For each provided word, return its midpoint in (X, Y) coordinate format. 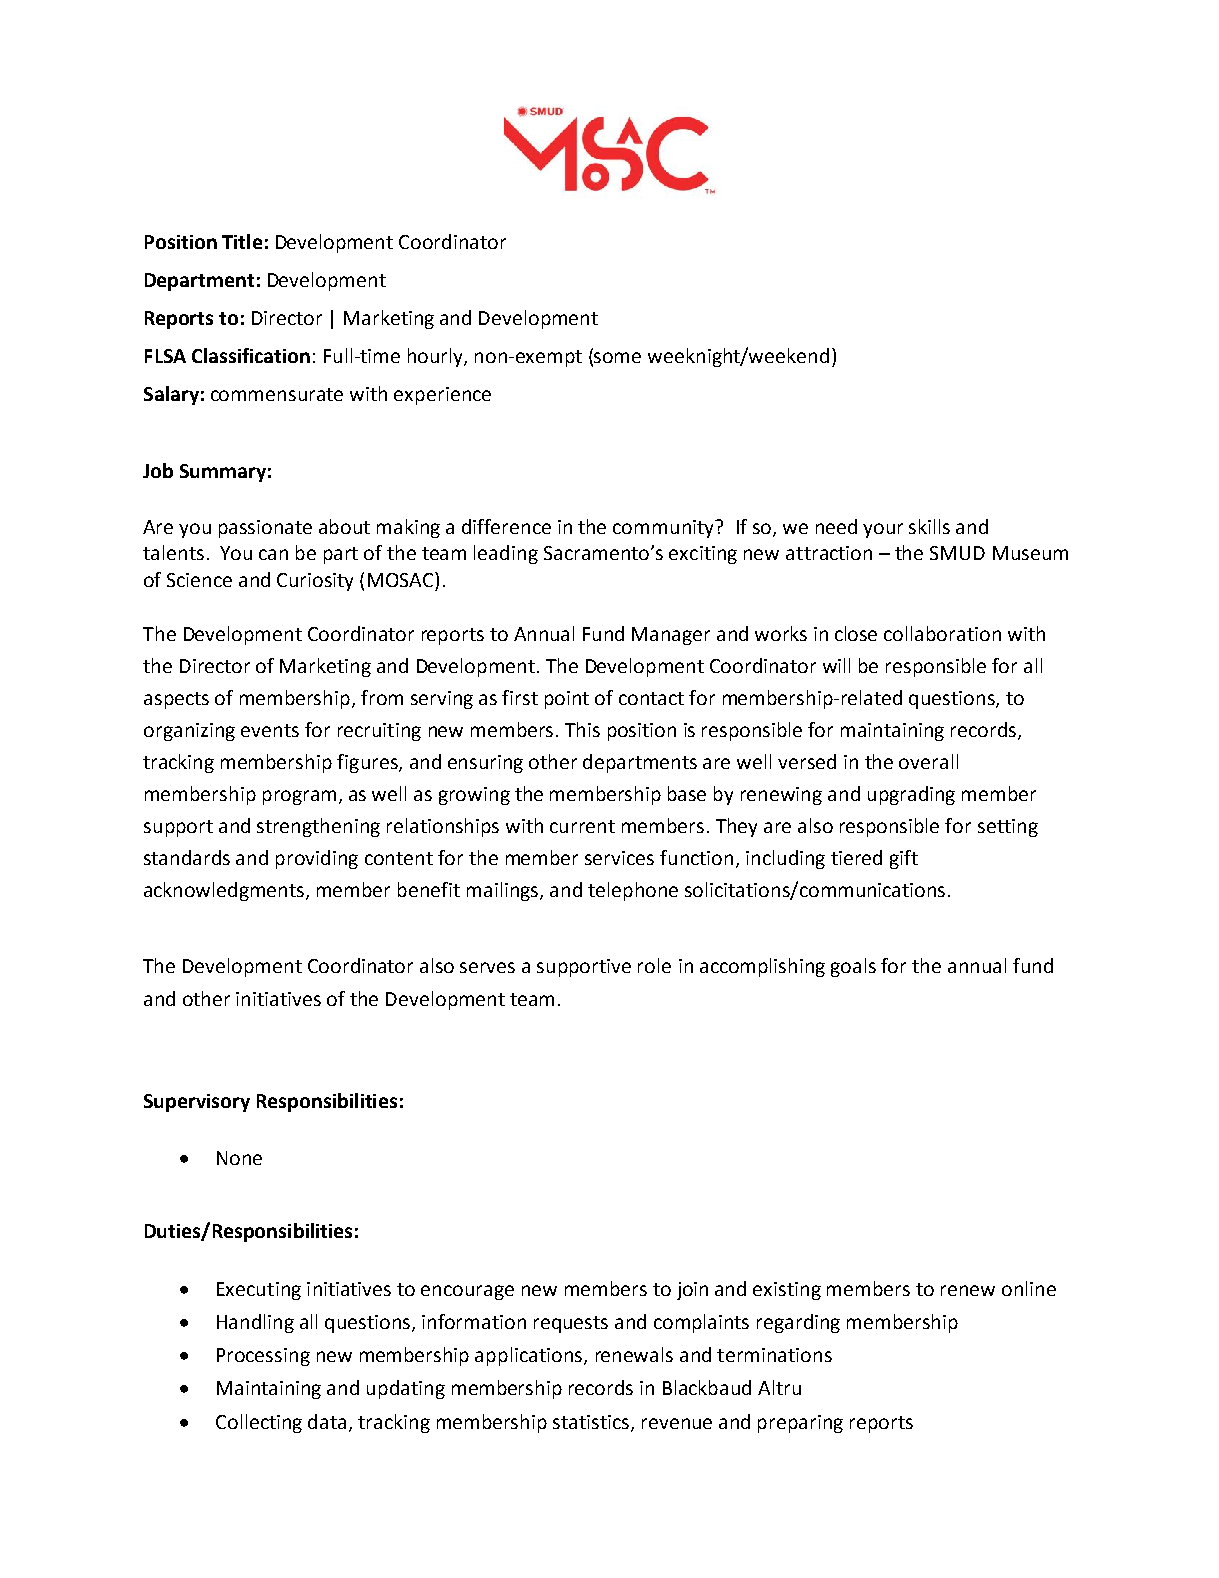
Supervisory (197, 1103)
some (617, 357)
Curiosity (315, 582)
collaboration (942, 633)
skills (929, 526)
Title (242, 241)
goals (853, 967)
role (654, 965)
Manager (671, 636)
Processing (263, 1357)
